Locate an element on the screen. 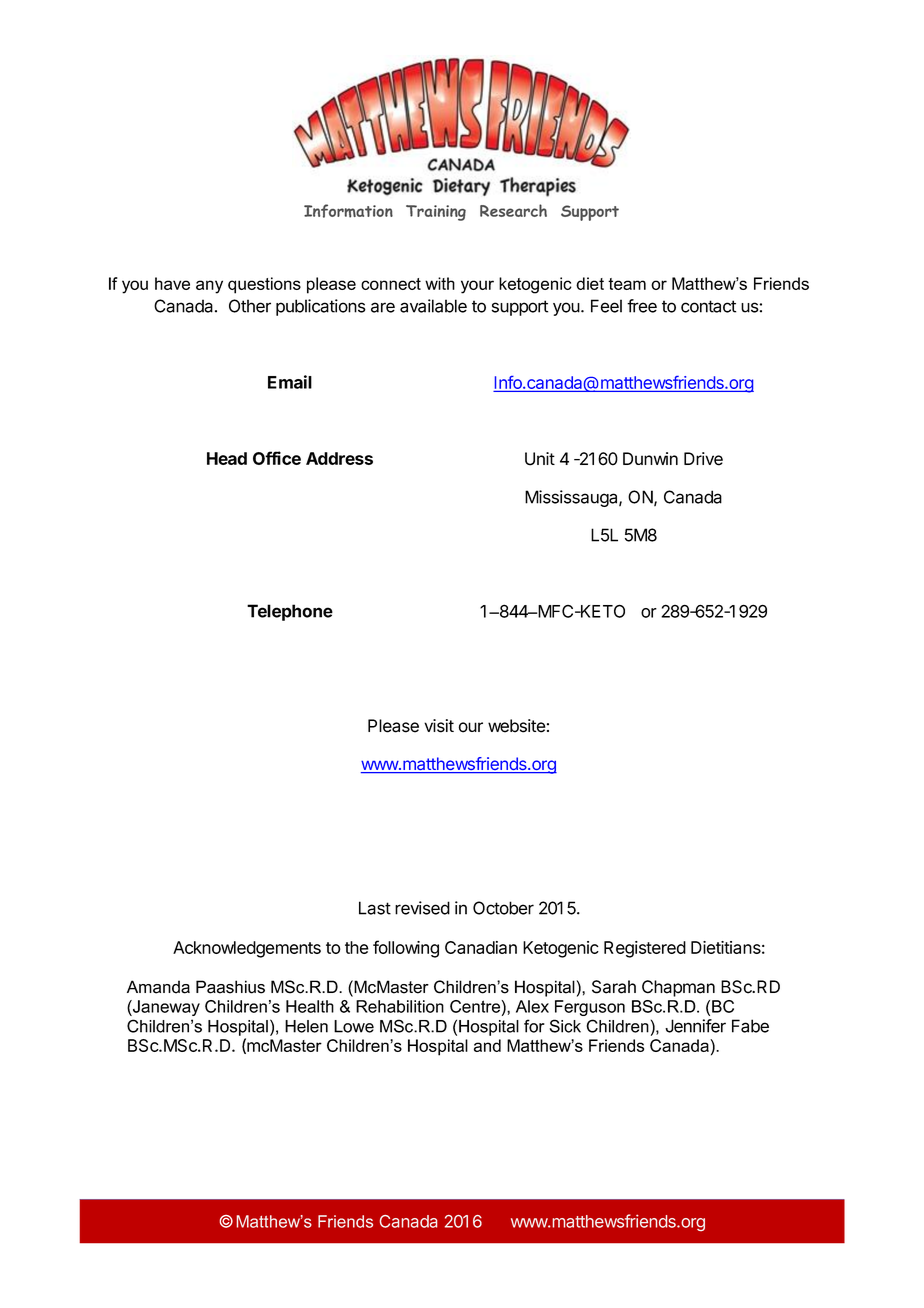 The height and width of the screenshot is (1308, 924). Training is located at coordinates (436, 213).
